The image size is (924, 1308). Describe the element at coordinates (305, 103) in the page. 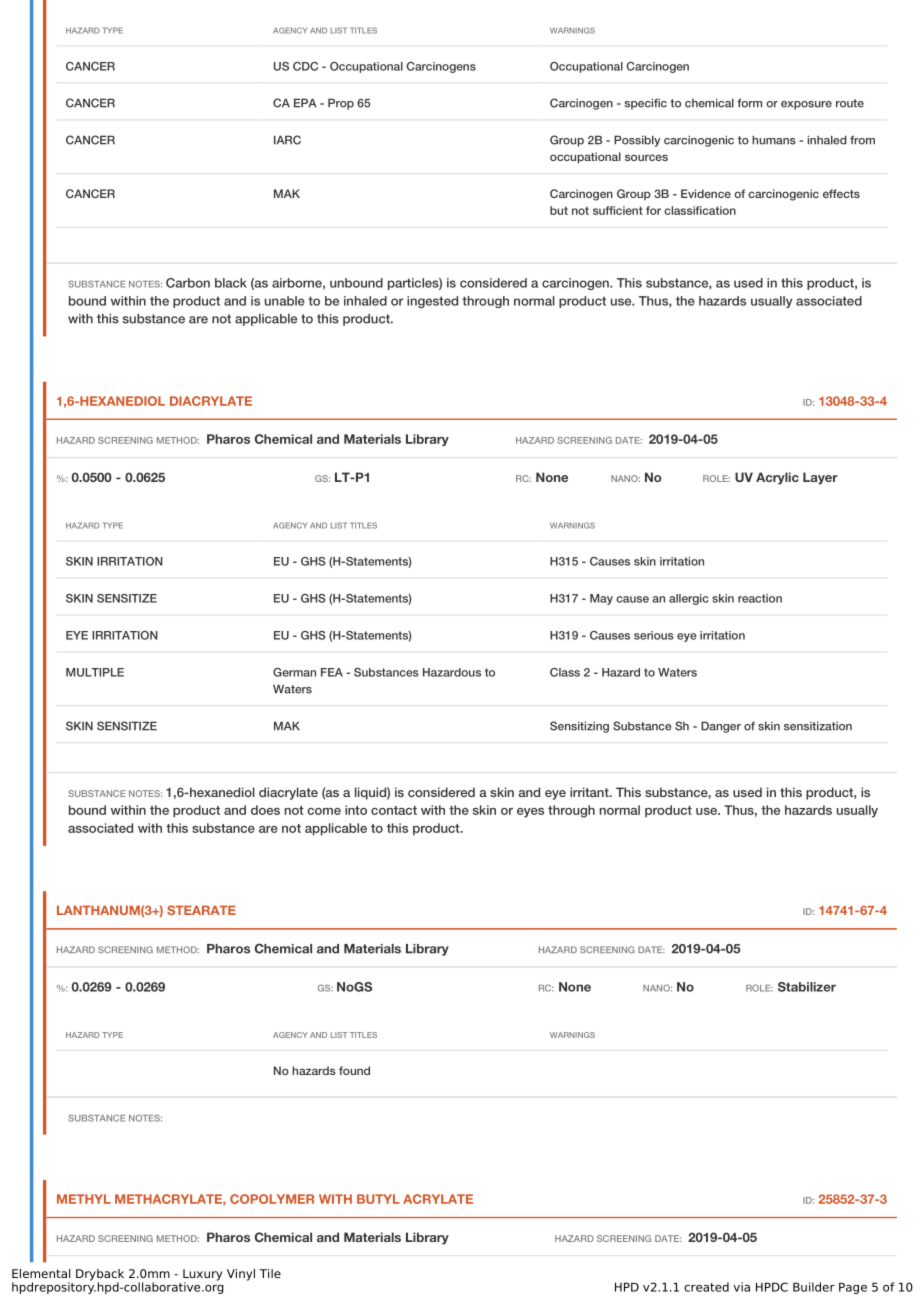

I see `EPA` at that location.
